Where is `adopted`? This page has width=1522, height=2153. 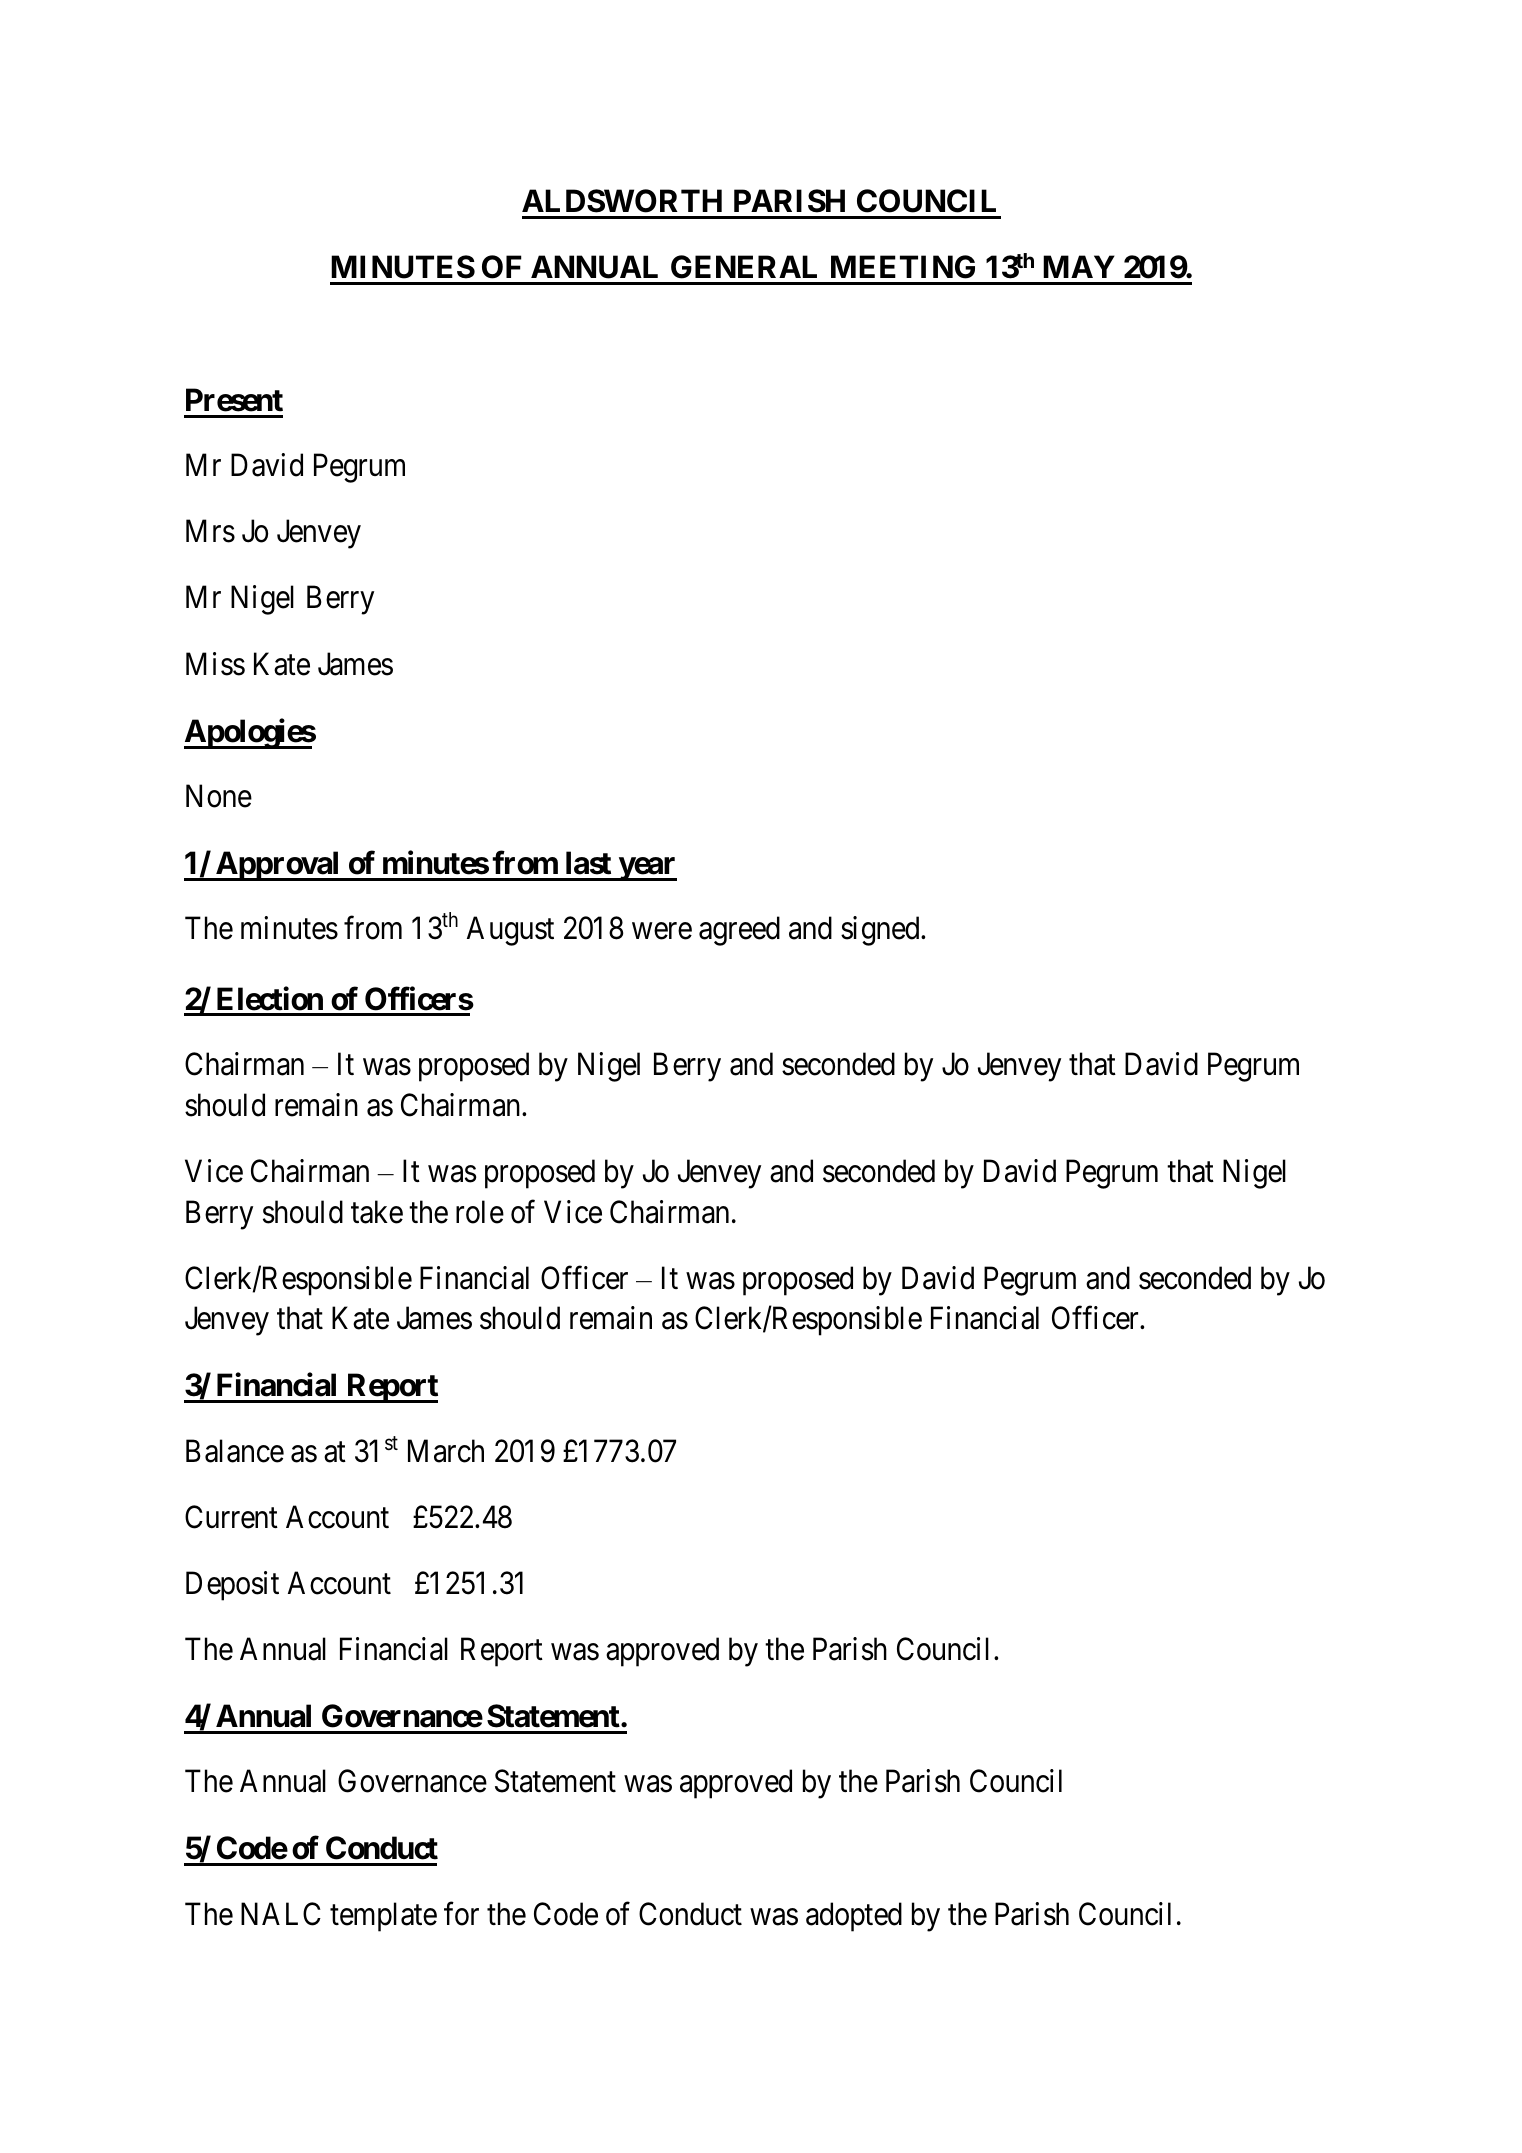
adopted is located at coordinates (854, 1917).
